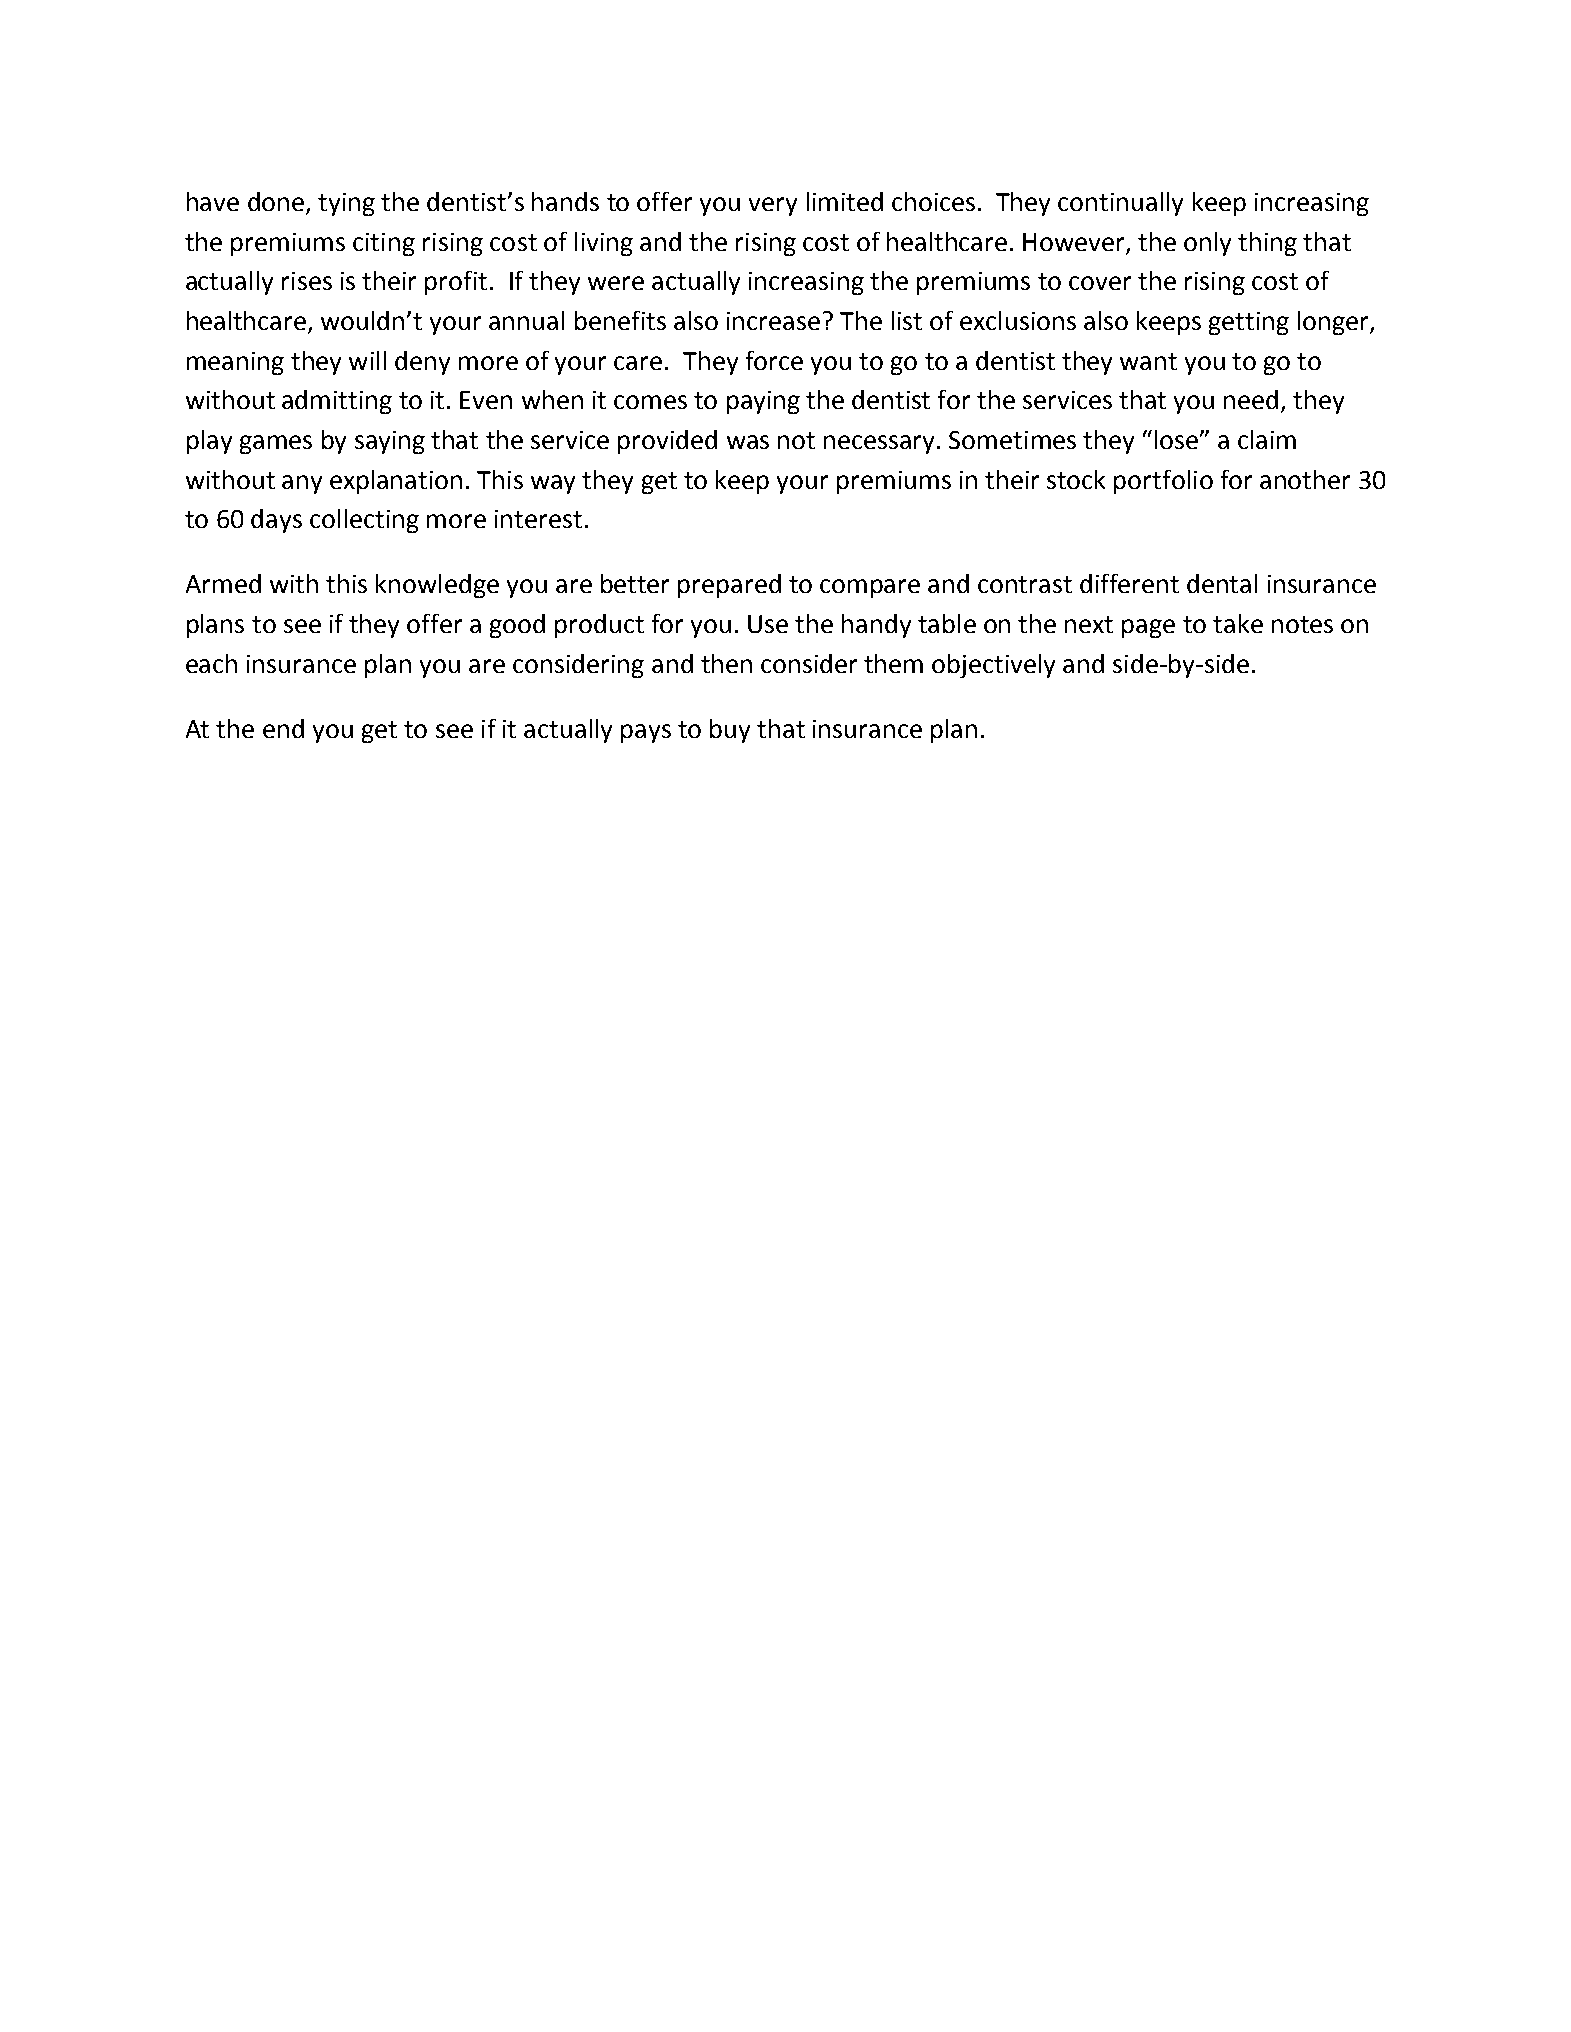 This screenshot has height=2032, width=1571. Describe the element at coordinates (1120, 204) in the screenshot. I see `continually` at that location.
